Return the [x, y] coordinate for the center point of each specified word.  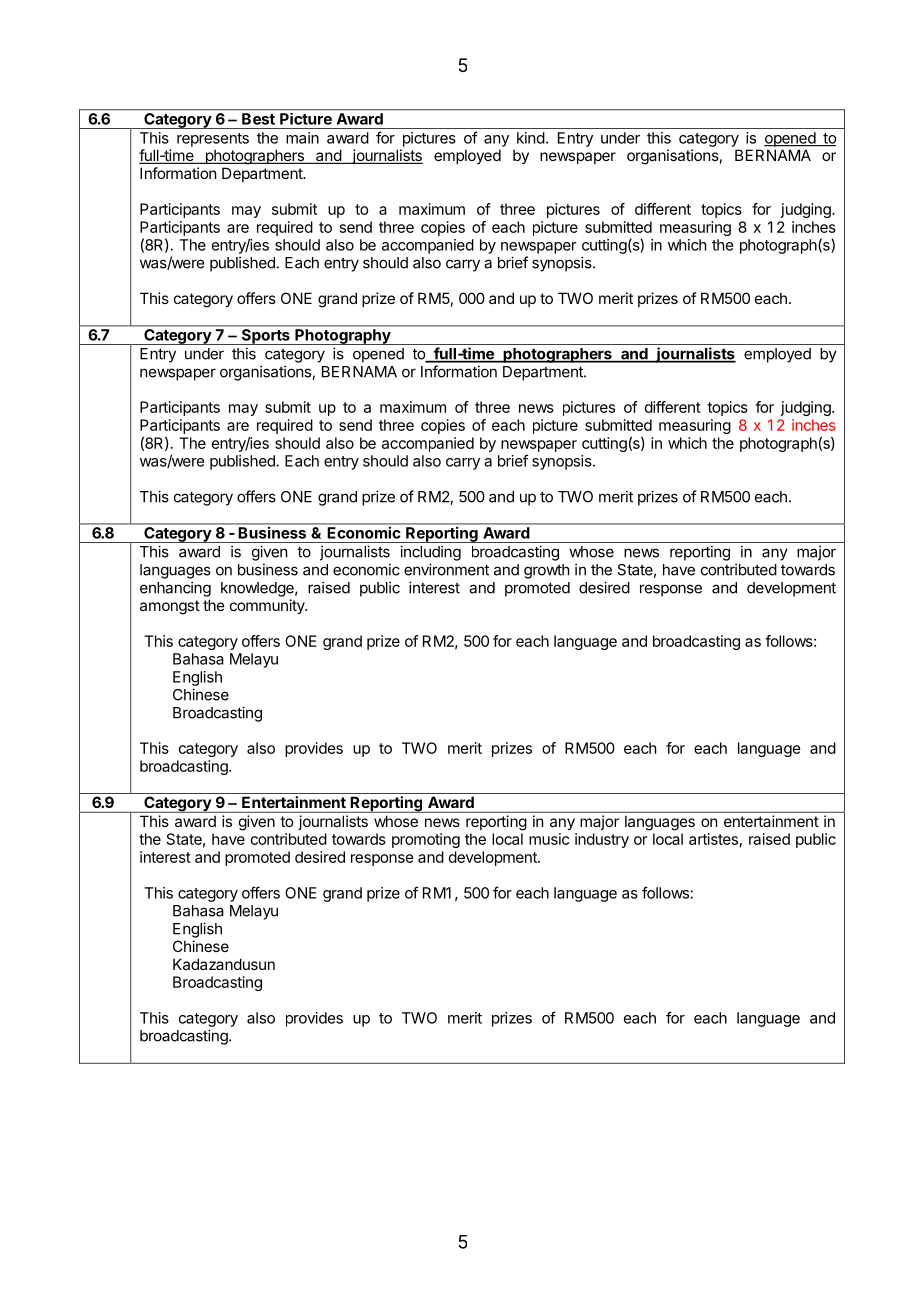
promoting [426, 840]
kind [531, 138]
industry [602, 840]
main [302, 138]
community [268, 606]
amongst [170, 607]
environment [446, 569]
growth [547, 571]
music [549, 839]
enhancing [175, 589]
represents [213, 140]
